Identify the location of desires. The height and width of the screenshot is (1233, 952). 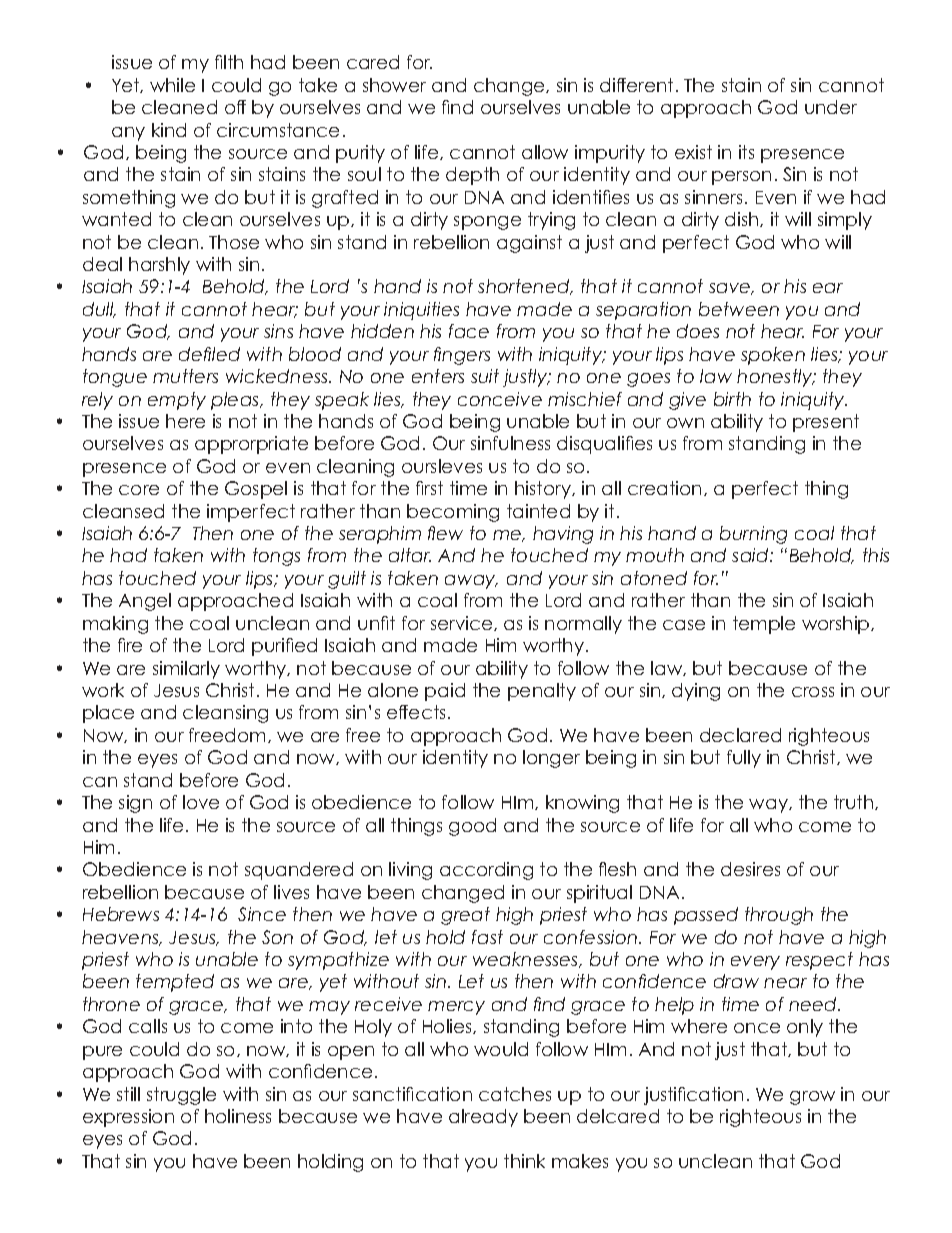
(750, 869).
